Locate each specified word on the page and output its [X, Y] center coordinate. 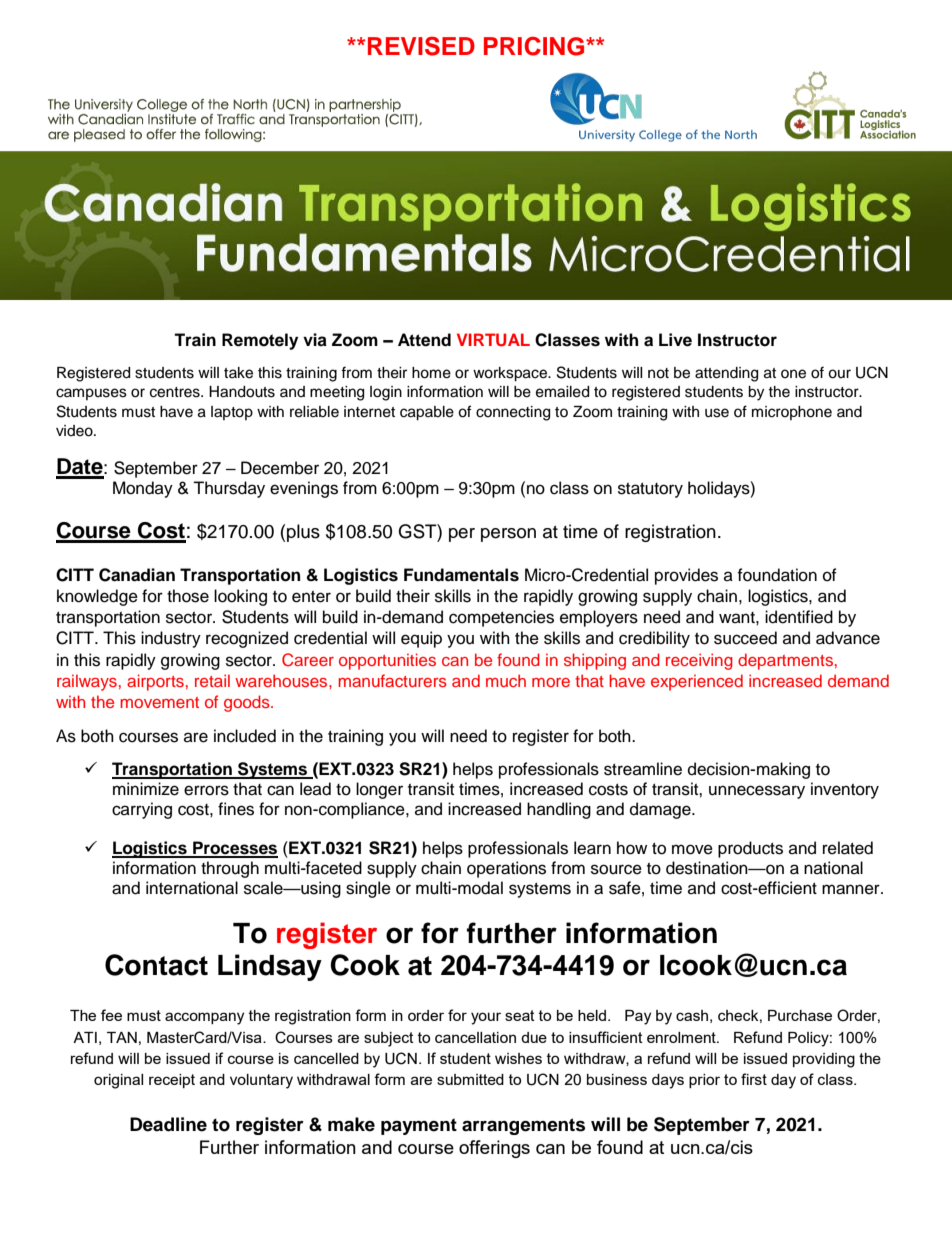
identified [799, 617]
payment [419, 1126]
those [188, 596]
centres [176, 392]
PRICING [535, 46]
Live [675, 340]
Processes [234, 849]
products [750, 849]
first [754, 1079]
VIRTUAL [493, 340]
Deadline [168, 1124]
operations [506, 869]
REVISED [421, 46]
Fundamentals [461, 575]
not [658, 373]
